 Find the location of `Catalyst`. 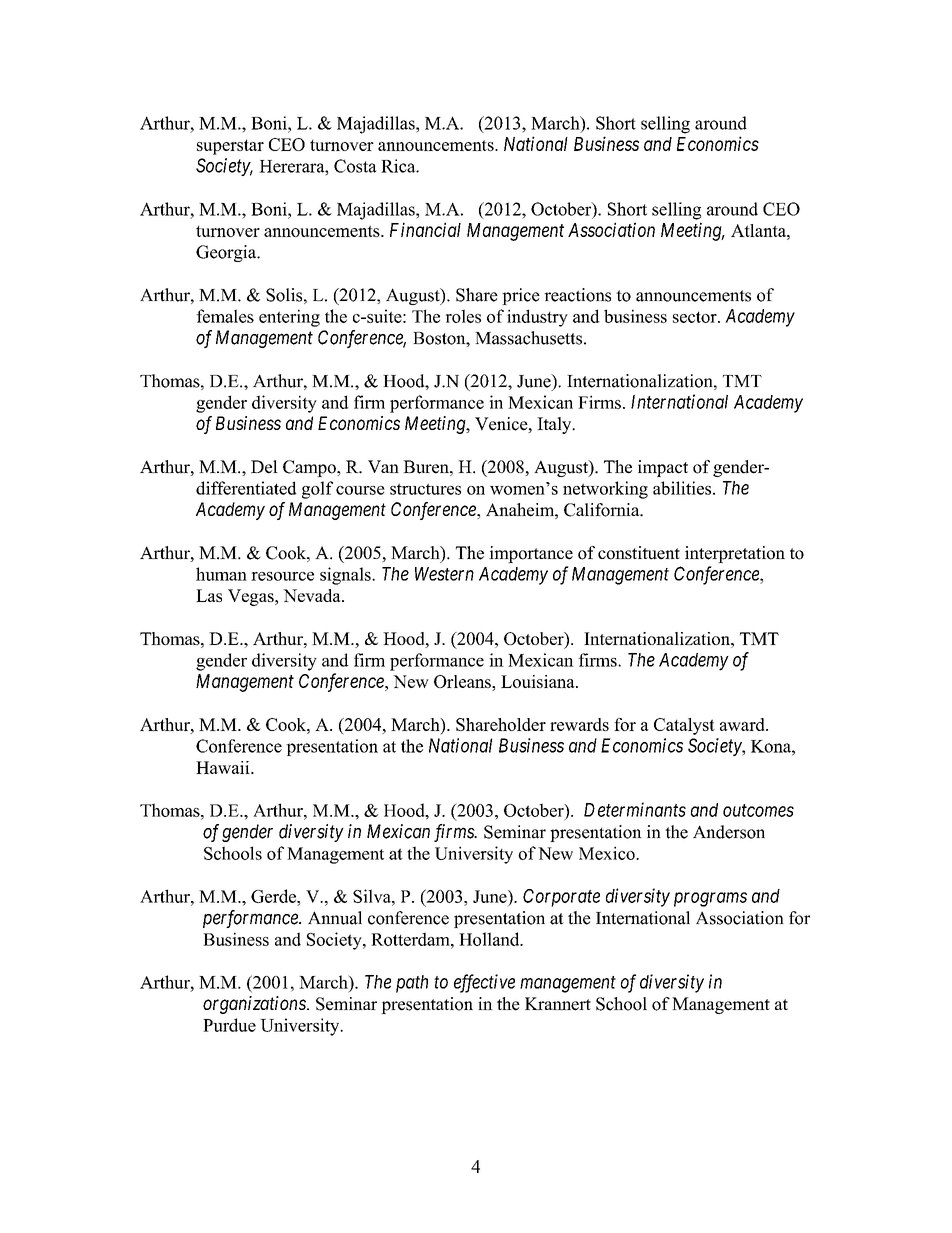

Catalyst is located at coordinates (684, 726).
